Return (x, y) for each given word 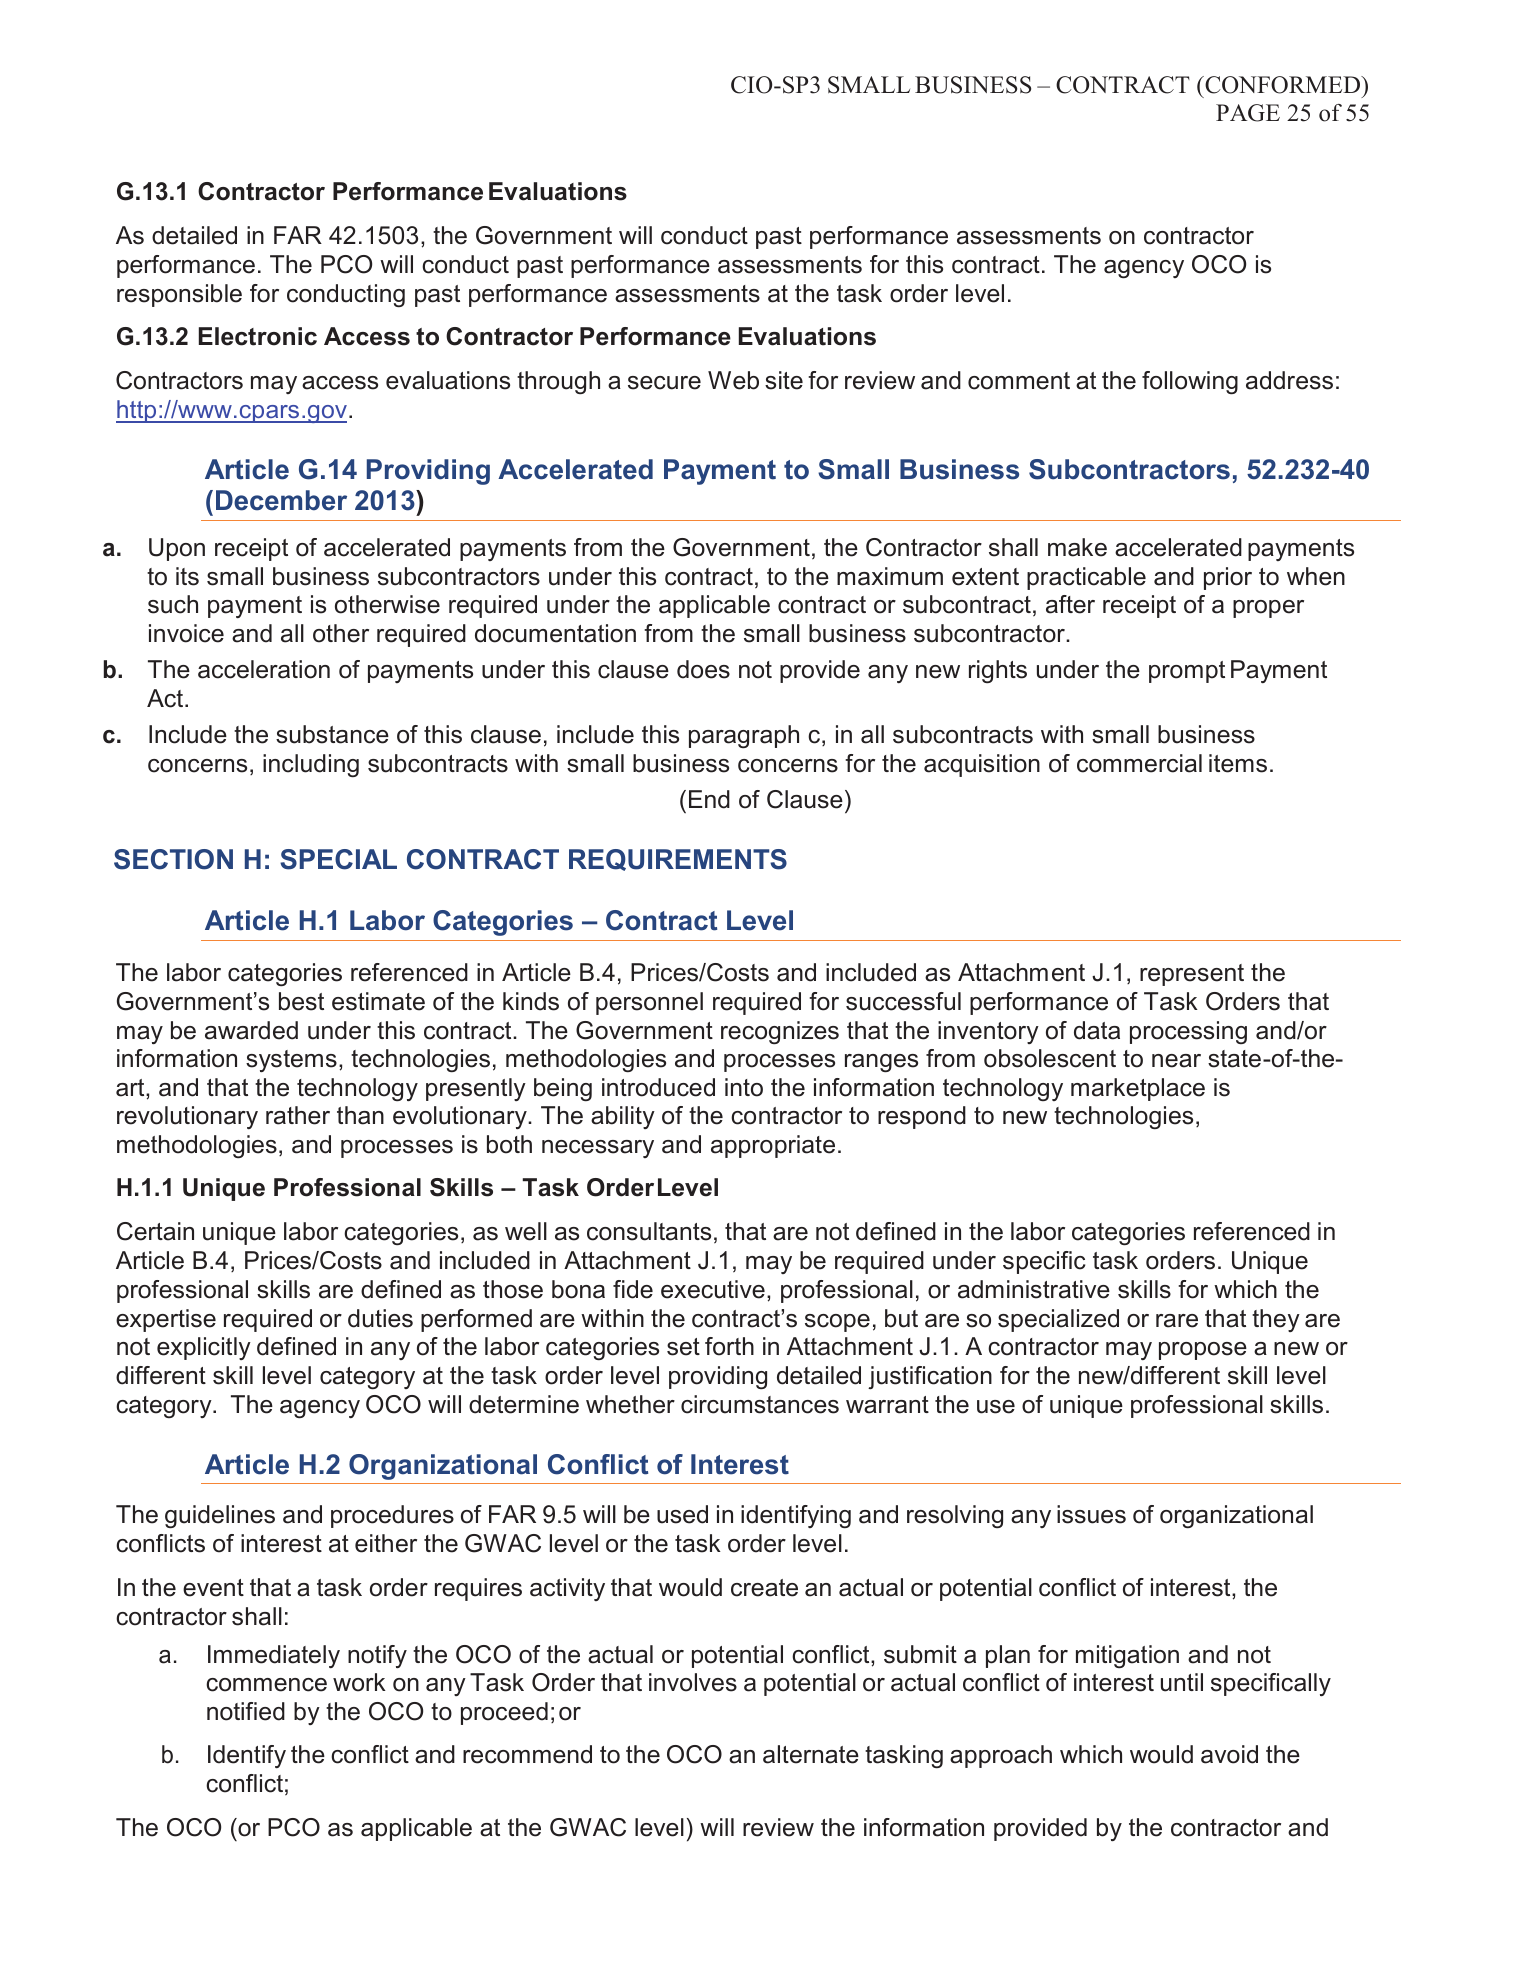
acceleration (264, 669)
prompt (1187, 672)
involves (693, 1682)
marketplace (1138, 1089)
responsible (179, 295)
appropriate (773, 1146)
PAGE (1248, 113)
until (1182, 1682)
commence (266, 1685)
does (703, 669)
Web (733, 380)
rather (298, 1115)
